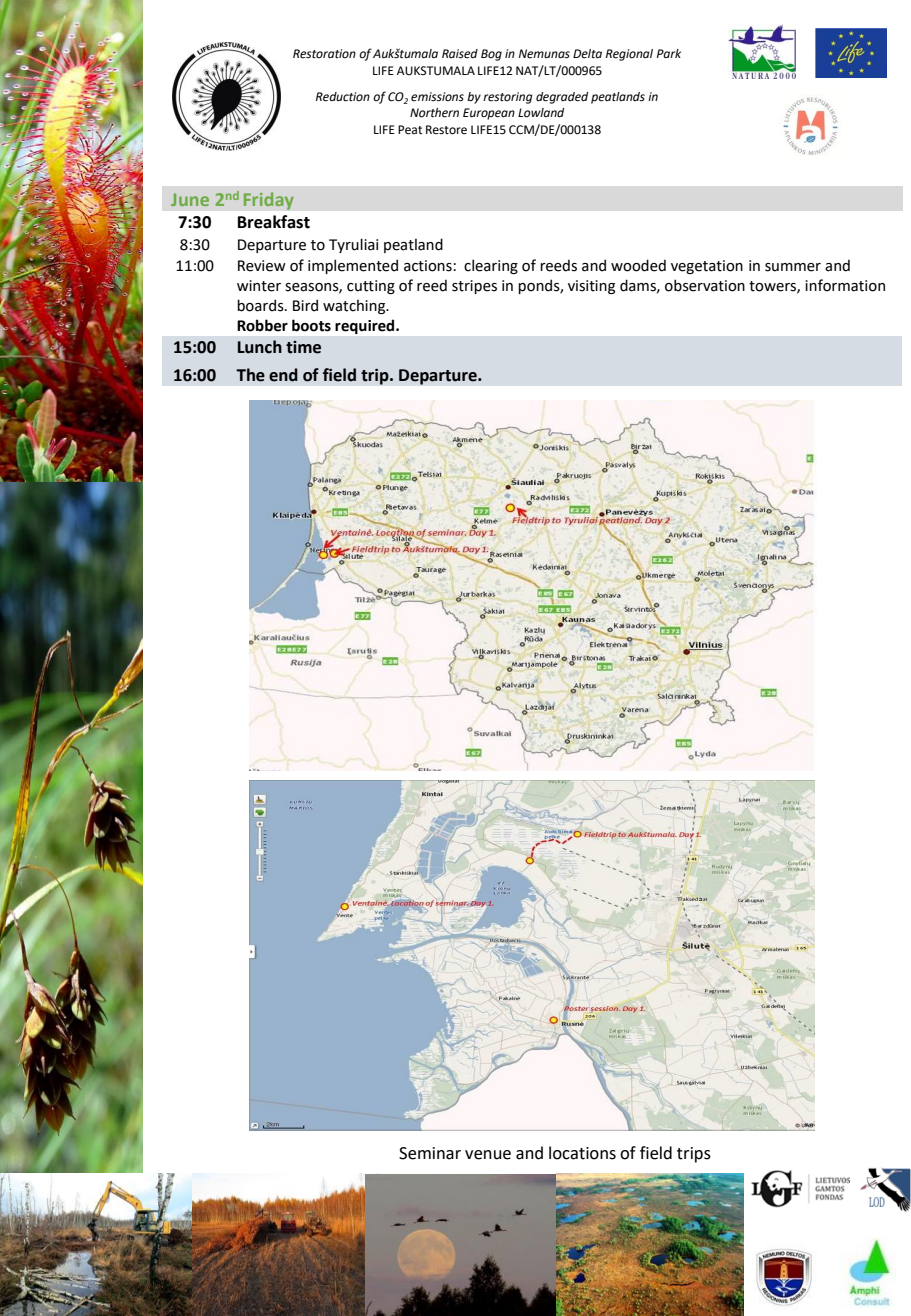 Image resolution: width=911 pixels, height=1316 pixels. I want to click on venue, so click(488, 1155).
